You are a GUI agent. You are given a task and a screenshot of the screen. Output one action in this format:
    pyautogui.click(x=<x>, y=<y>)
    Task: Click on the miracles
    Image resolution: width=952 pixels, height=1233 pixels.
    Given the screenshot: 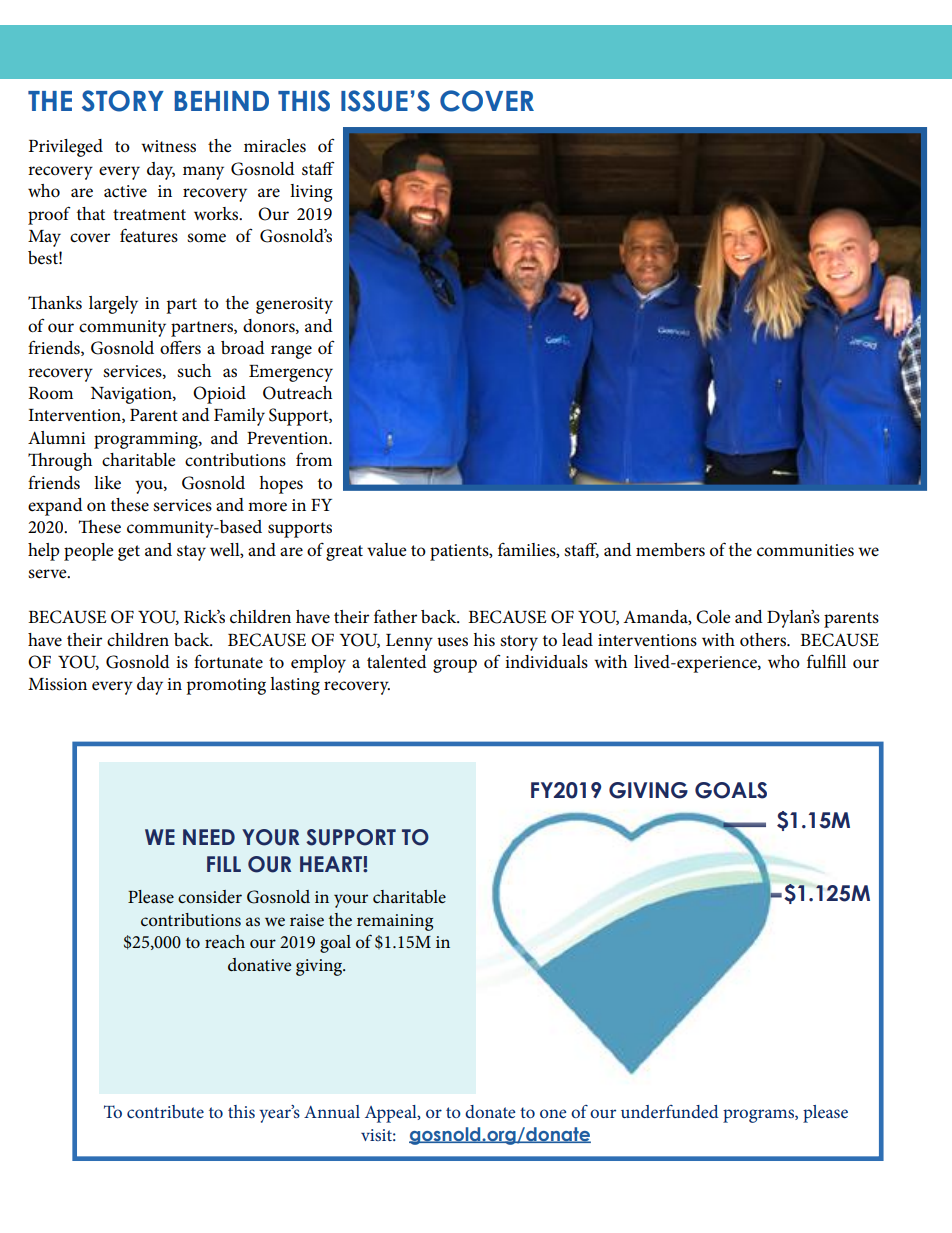 What is the action you would take?
    pyautogui.click(x=275, y=146)
